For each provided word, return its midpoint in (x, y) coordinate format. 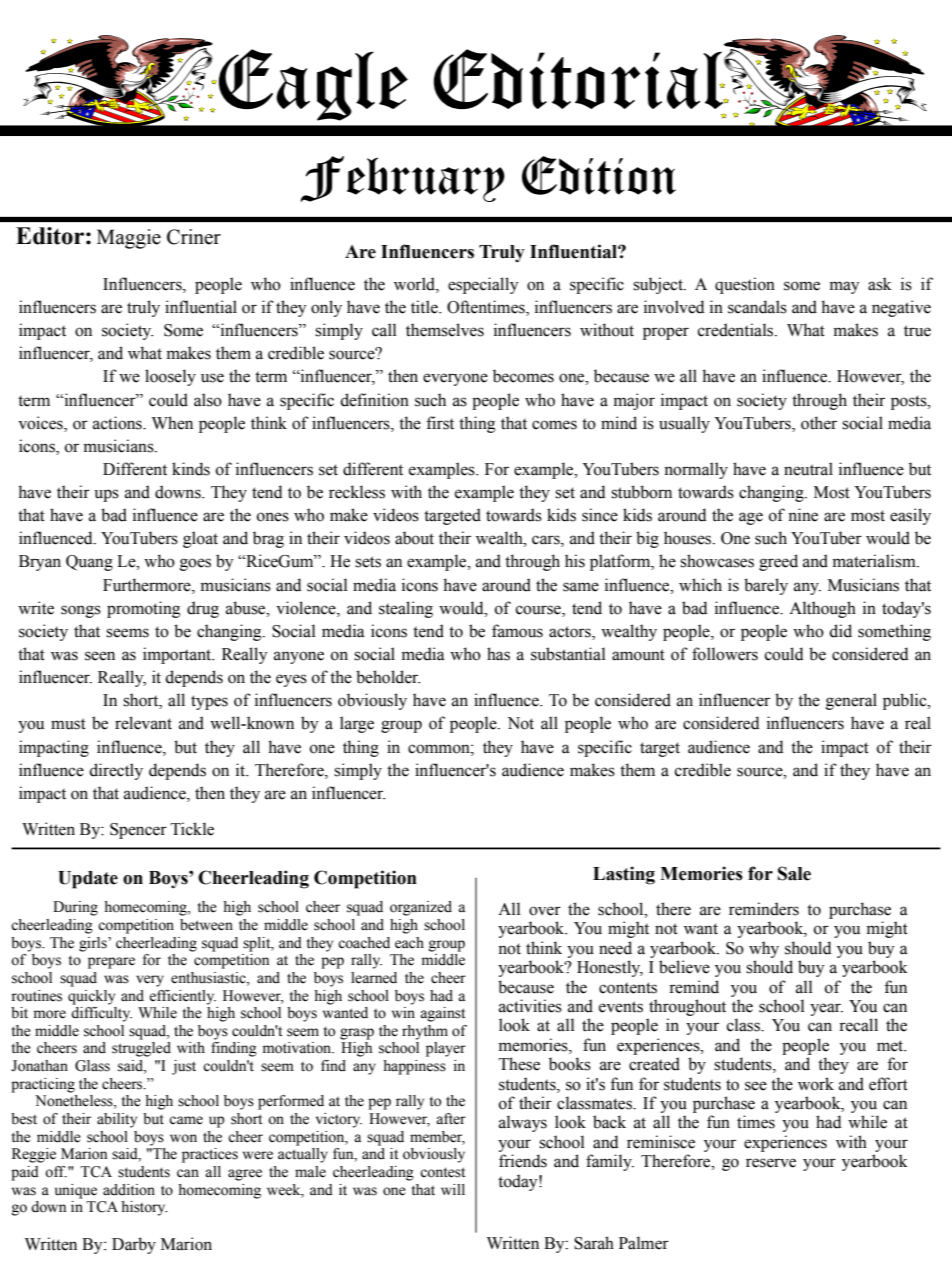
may (844, 287)
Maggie (129, 239)
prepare (111, 963)
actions (118, 423)
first (440, 423)
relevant (143, 723)
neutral (808, 469)
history (144, 1208)
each (409, 943)
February (403, 179)
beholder (388, 677)
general (851, 701)
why (764, 949)
